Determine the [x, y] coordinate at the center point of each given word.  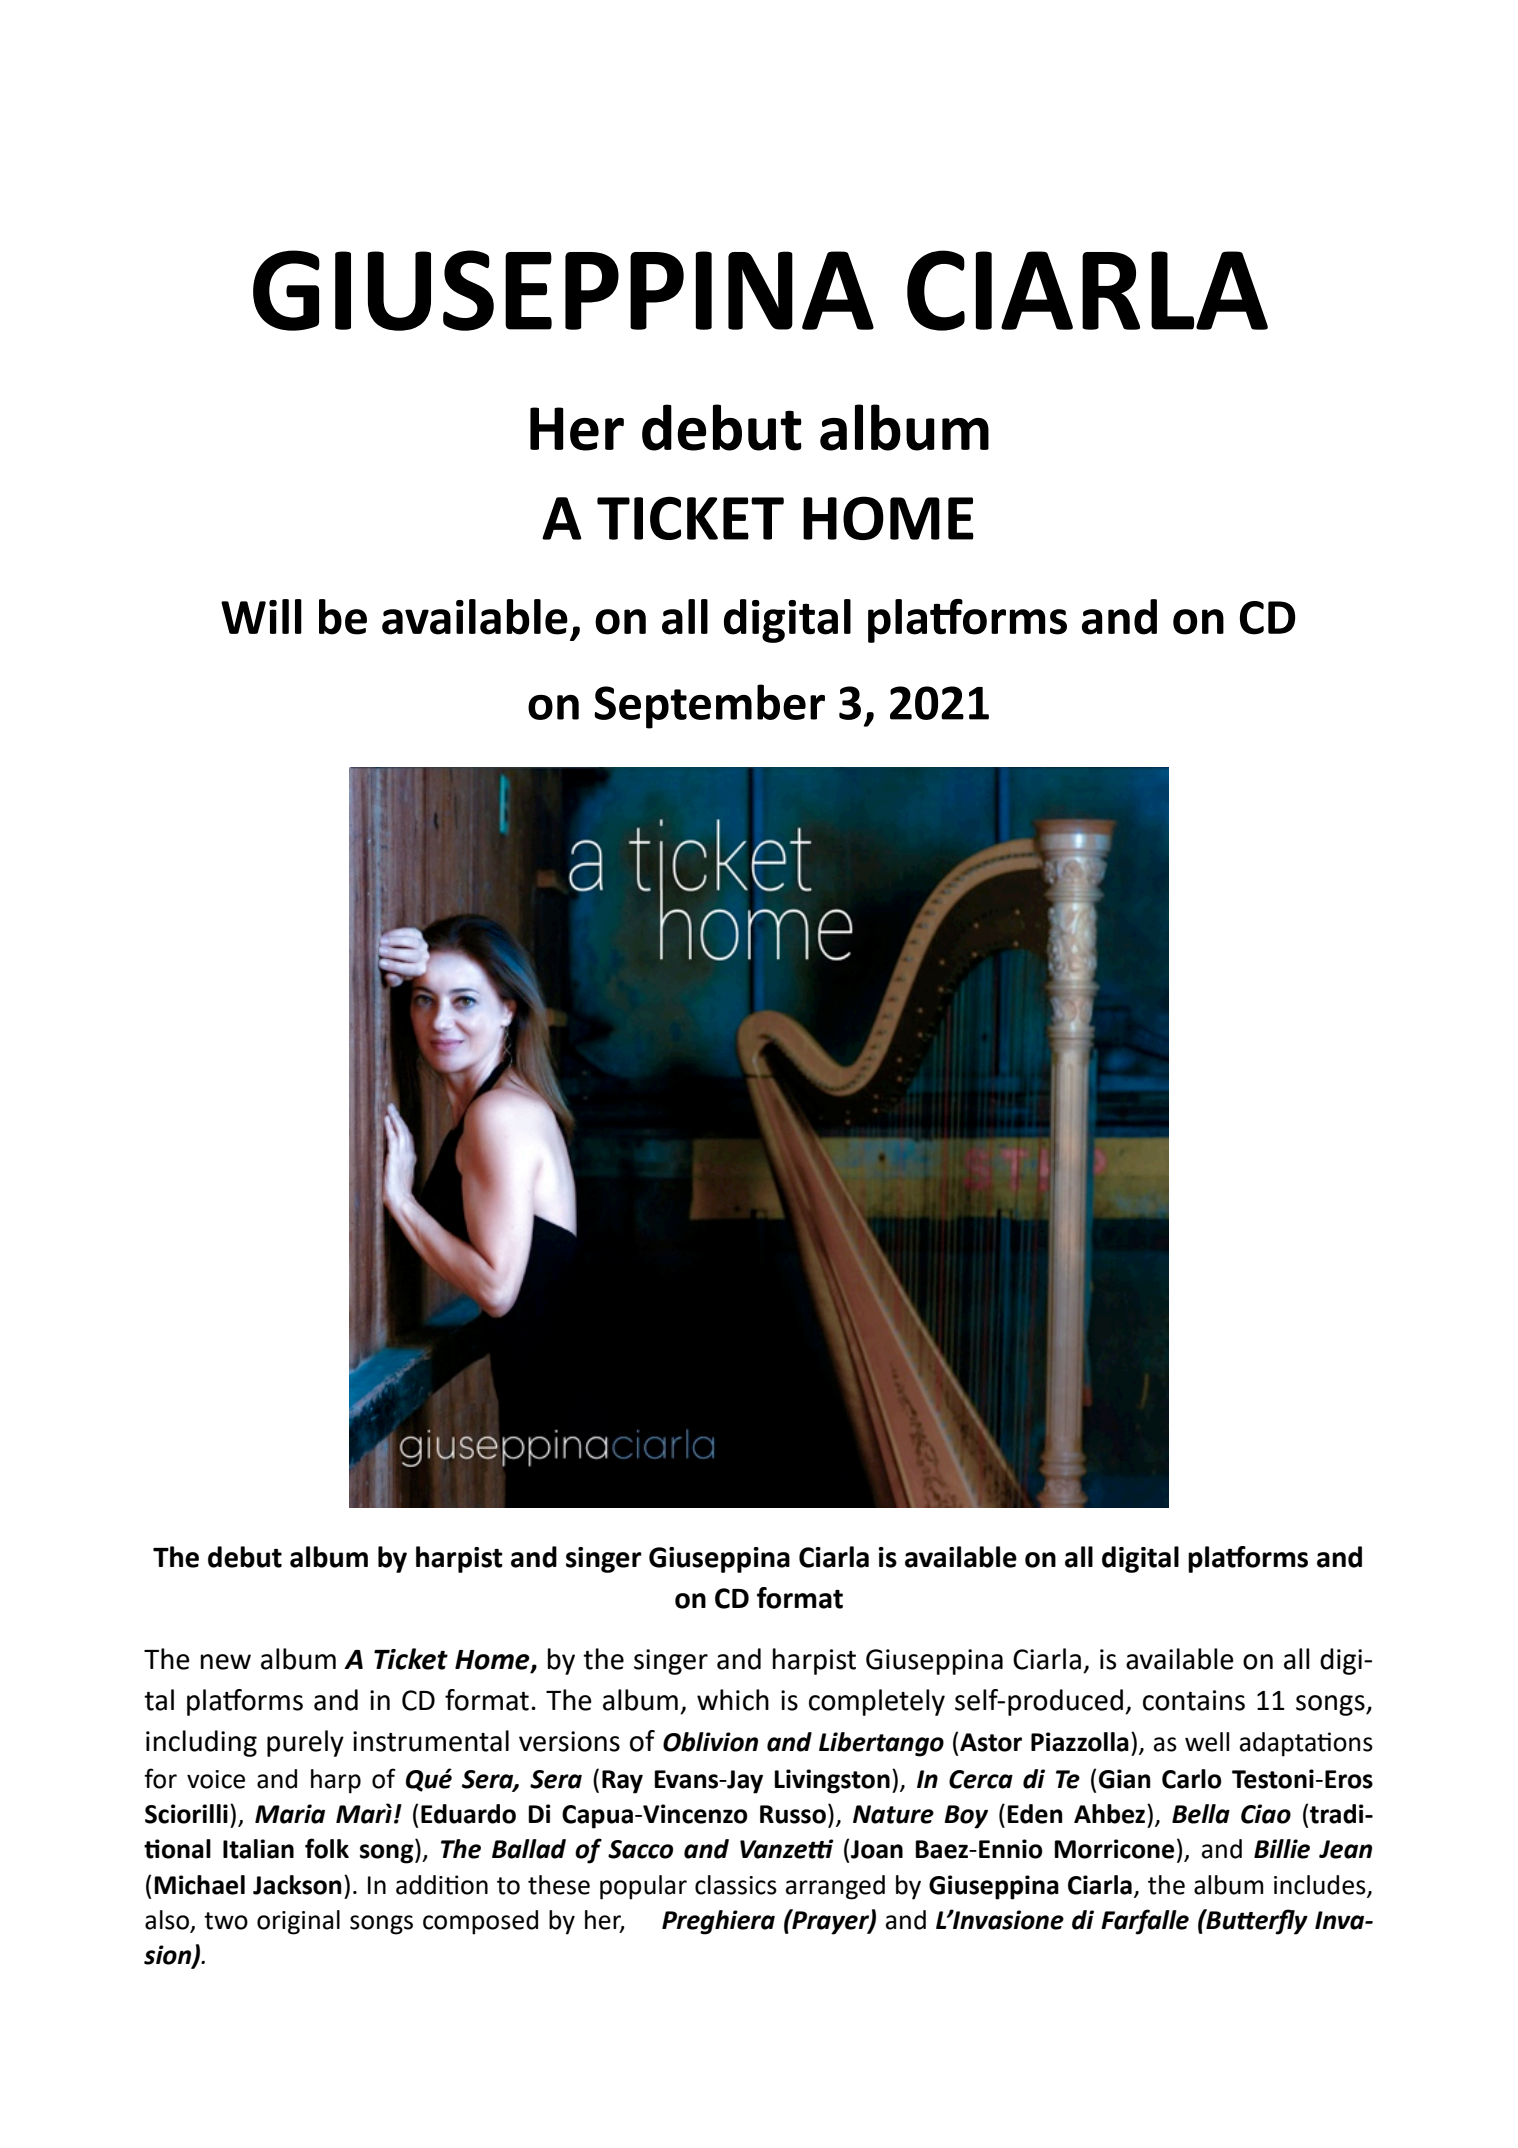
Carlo [1192, 1779]
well [1207, 1742]
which [733, 1700]
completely [877, 1702]
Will [261, 616]
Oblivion [710, 1742]
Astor [991, 1742]
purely [305, 1743]
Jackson [297, 1885]
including [201, 1743]
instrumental [431, 1741]
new [226, 1662]
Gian [1125, 1779]
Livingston [832, 1781]
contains [1194, 1700]
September [709, 706]
